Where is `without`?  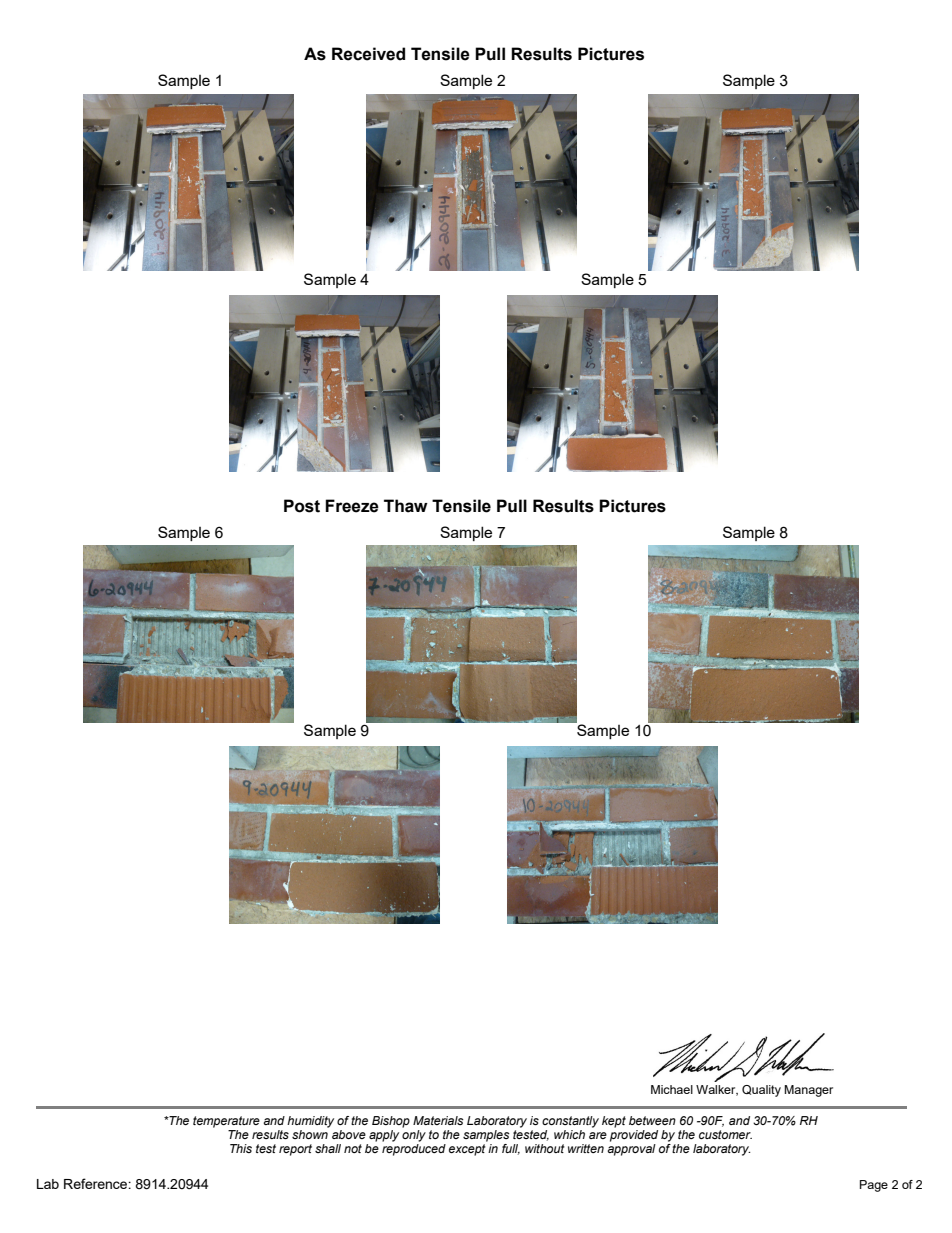 without is located at coordinates (545, 1148).
